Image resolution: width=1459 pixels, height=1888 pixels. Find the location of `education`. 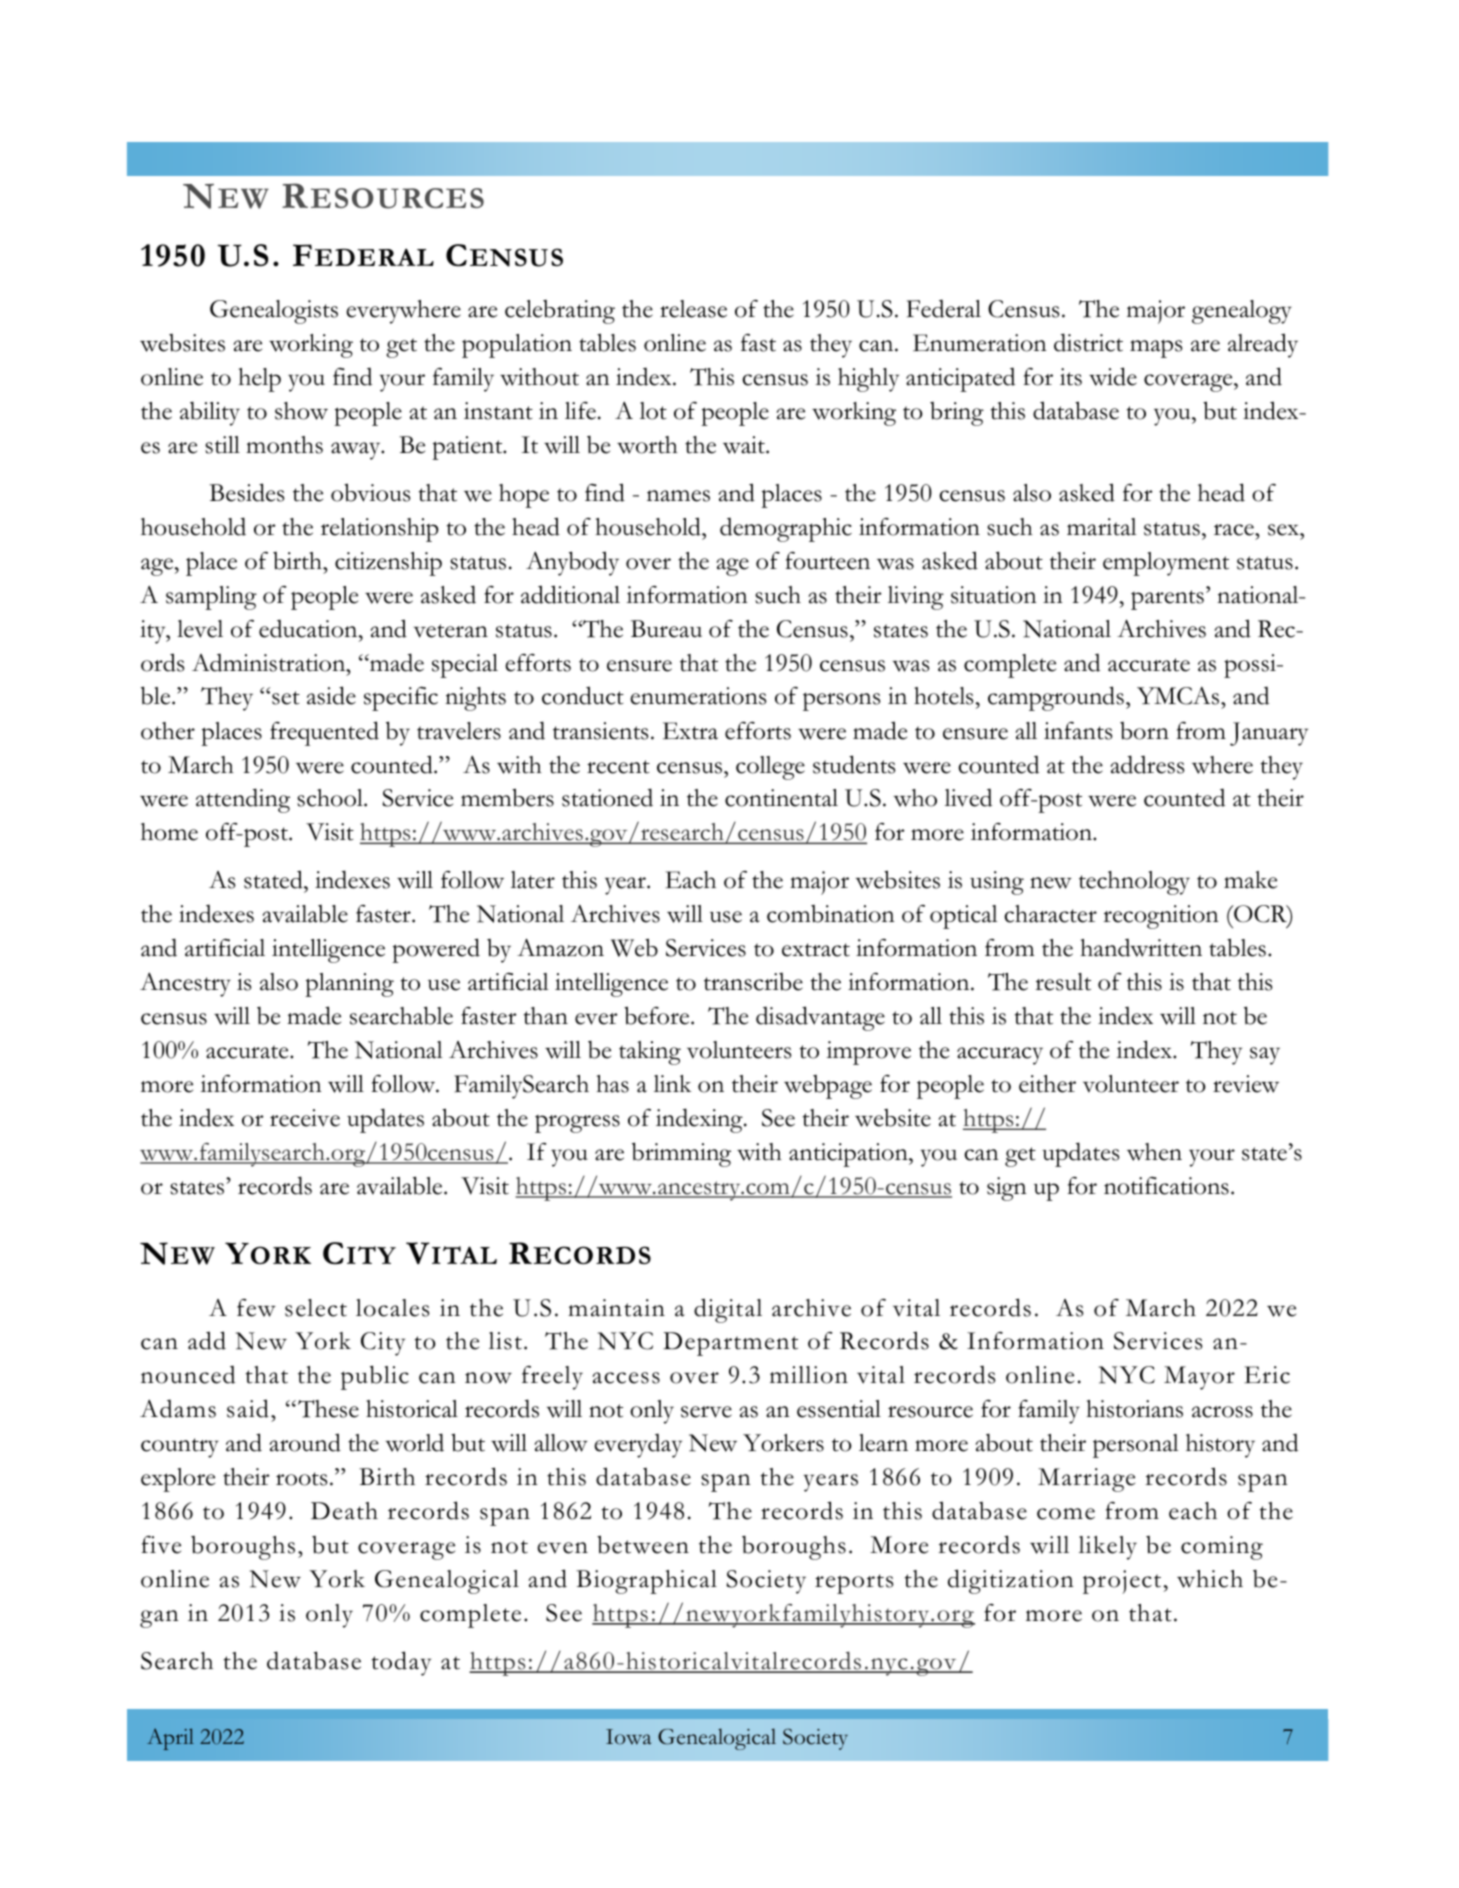

education is located at coordinates (309, 628).
